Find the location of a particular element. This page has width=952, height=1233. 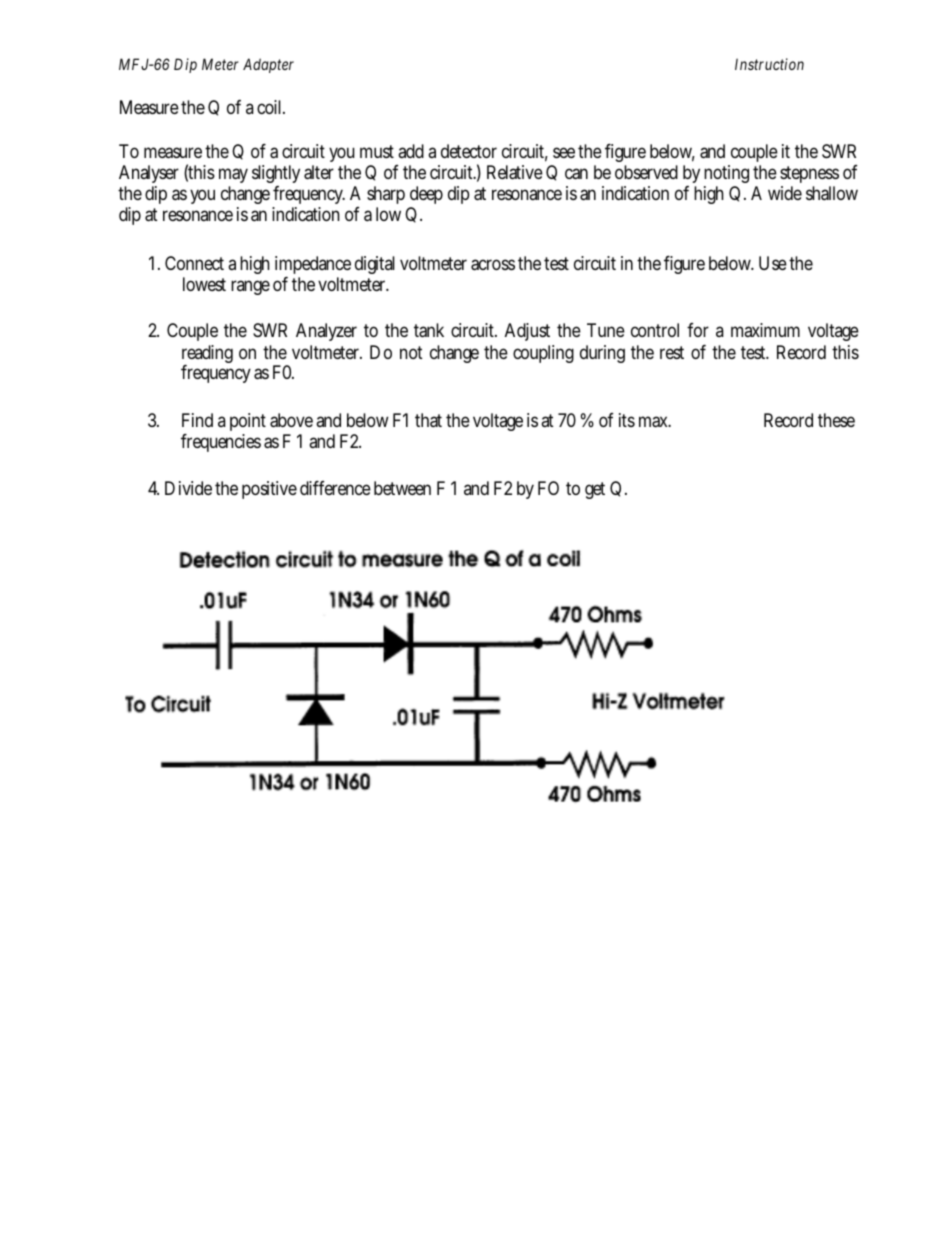

Use is located at coordinates (773, 263).
